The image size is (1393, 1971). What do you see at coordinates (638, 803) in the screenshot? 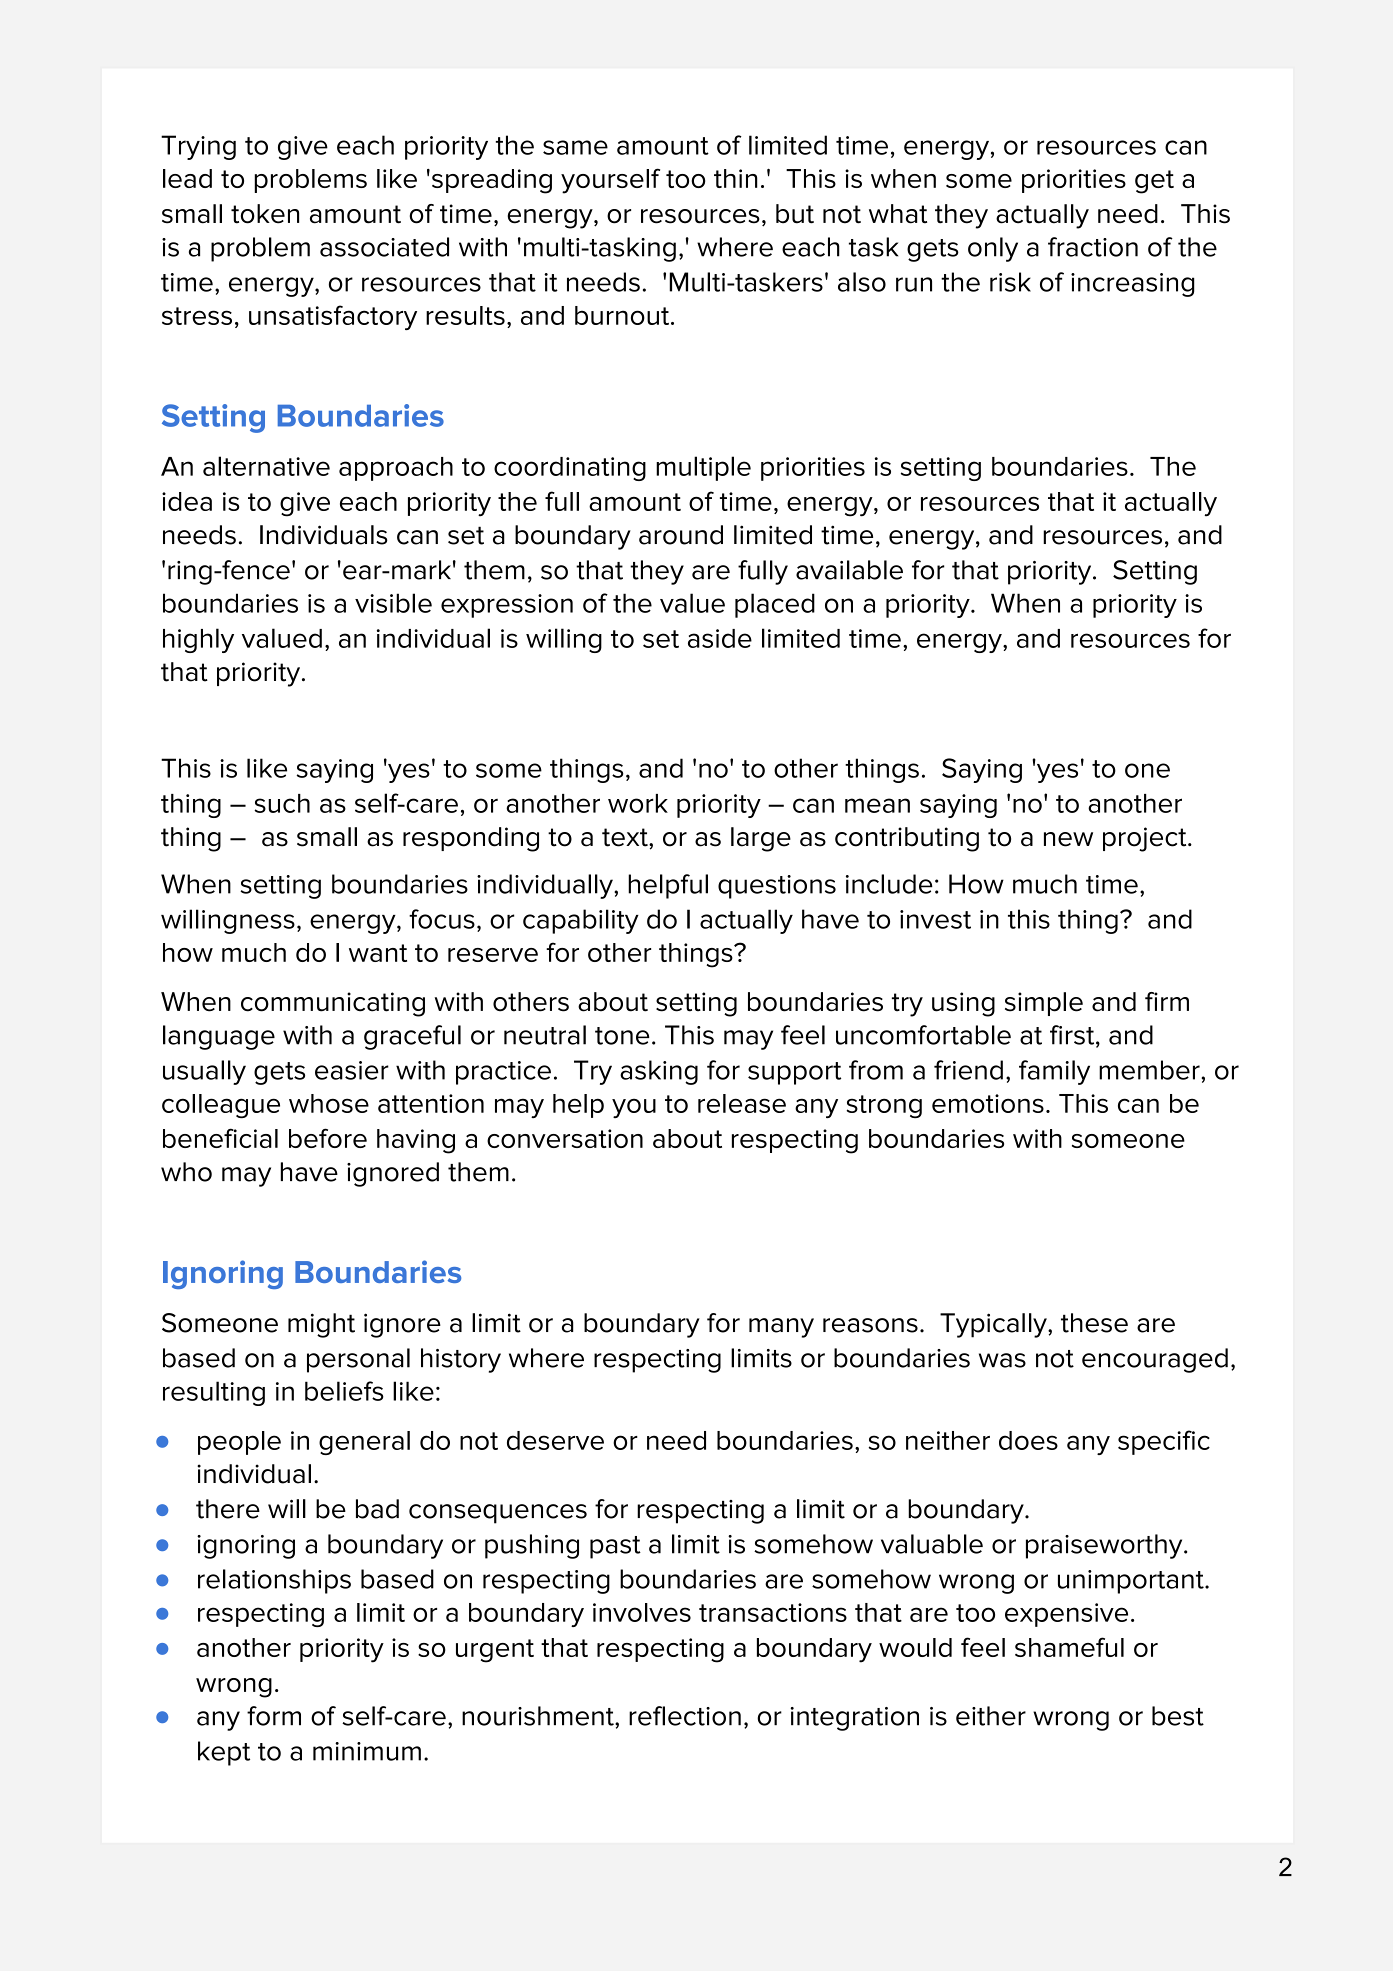
I see `work` at bounding box center [638, 803].
